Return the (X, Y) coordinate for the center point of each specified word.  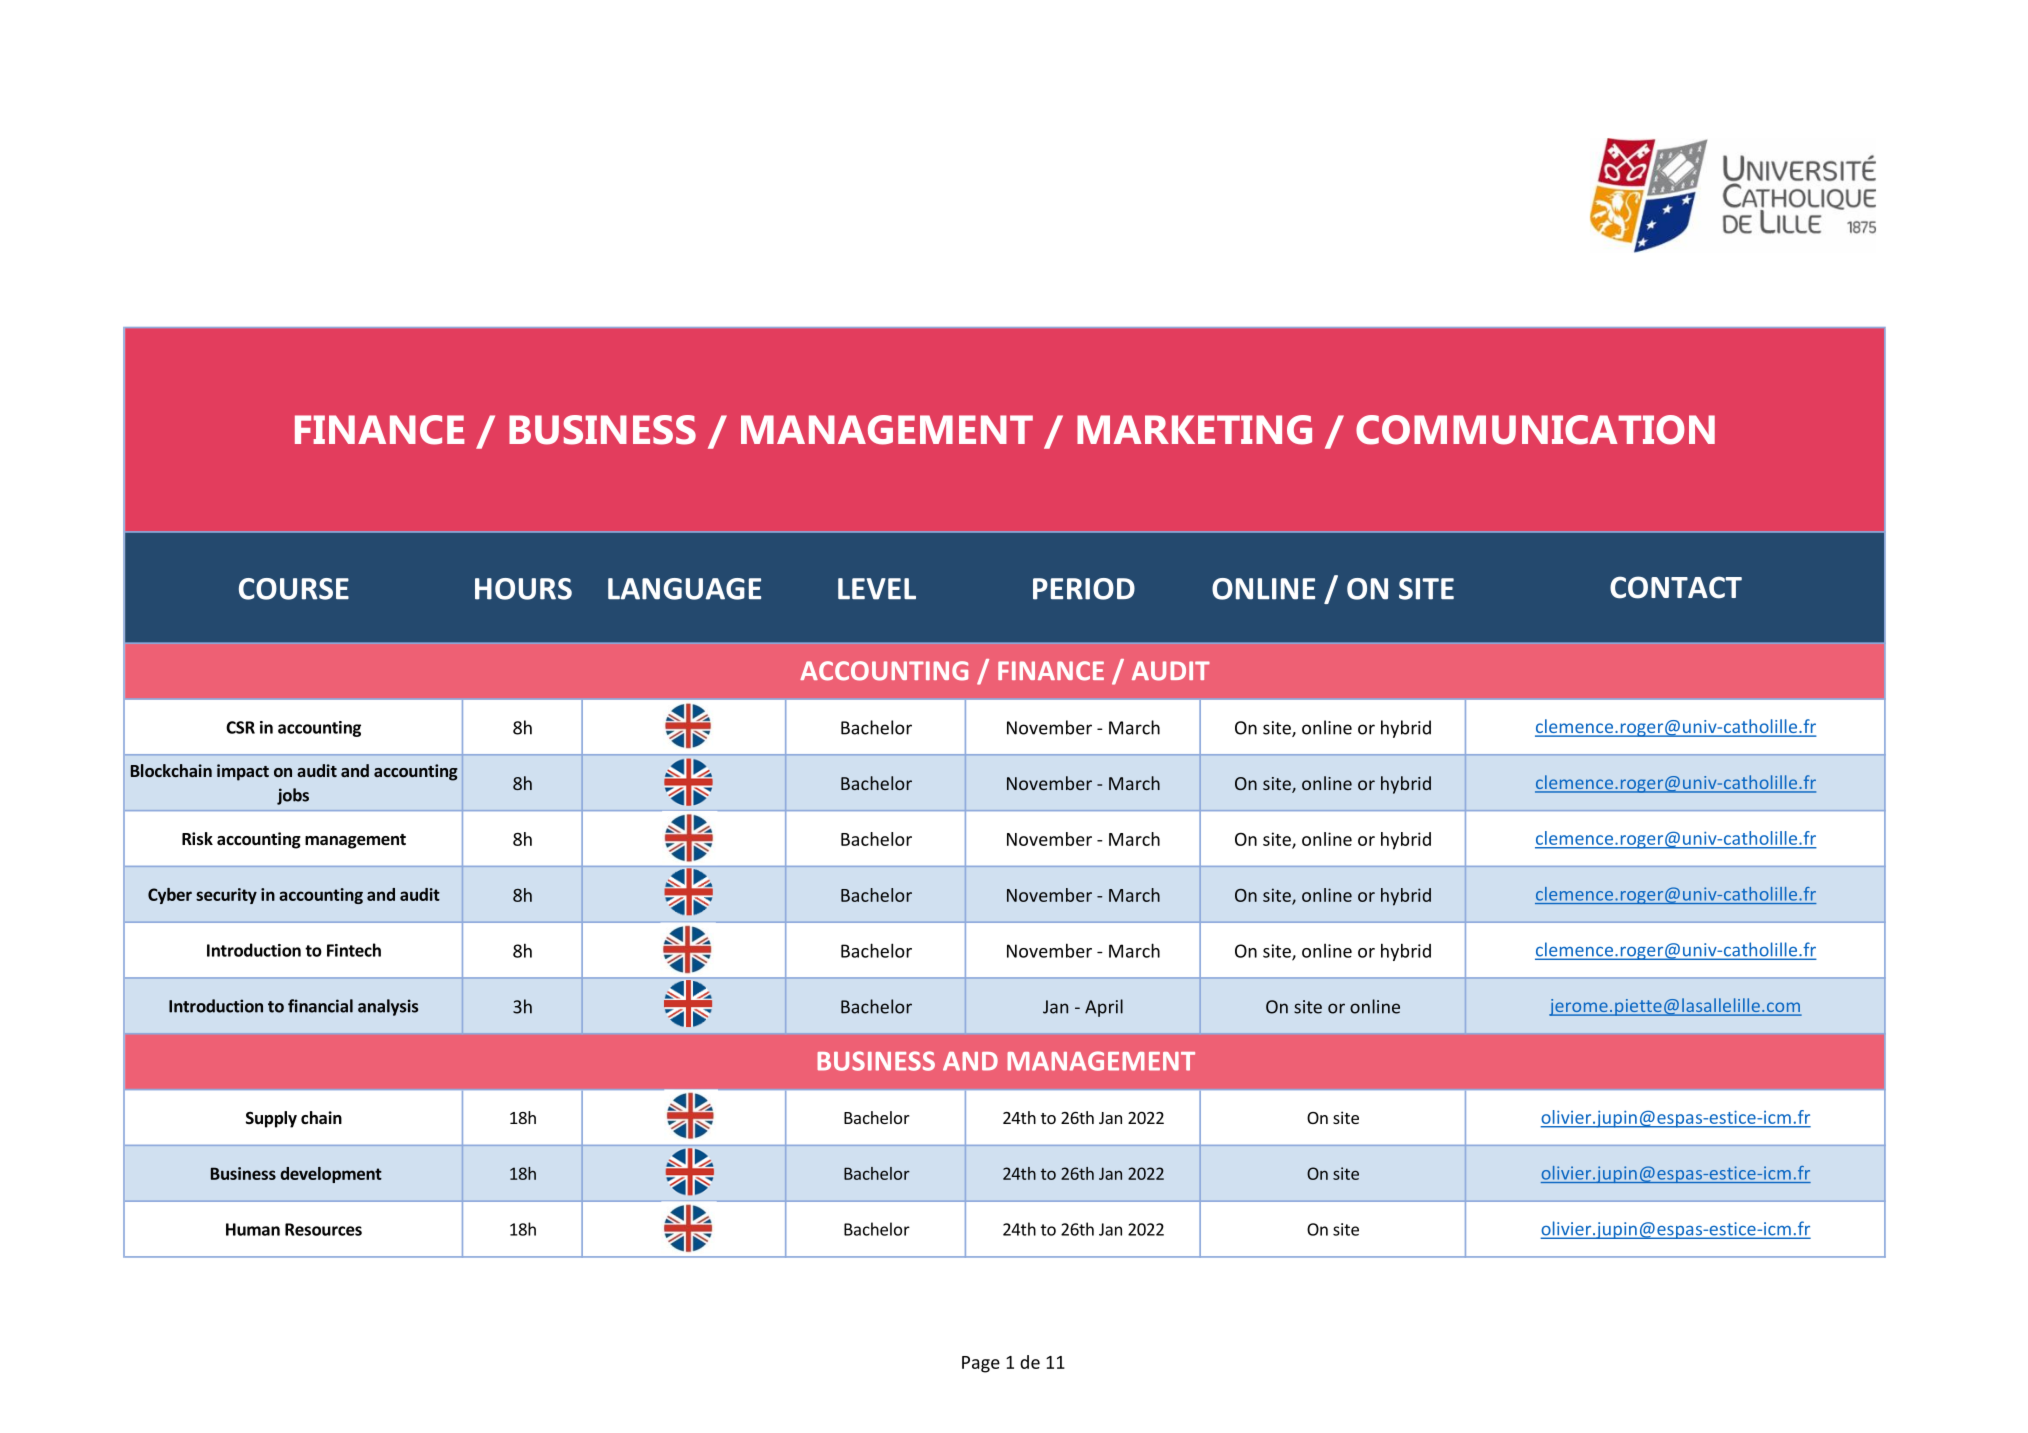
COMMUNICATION (1535, 430)
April (1104, 1008)
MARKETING (1194, 430)
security (226, 896)
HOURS (523, 589)
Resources (323, 1229)
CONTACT (1676, 587)
